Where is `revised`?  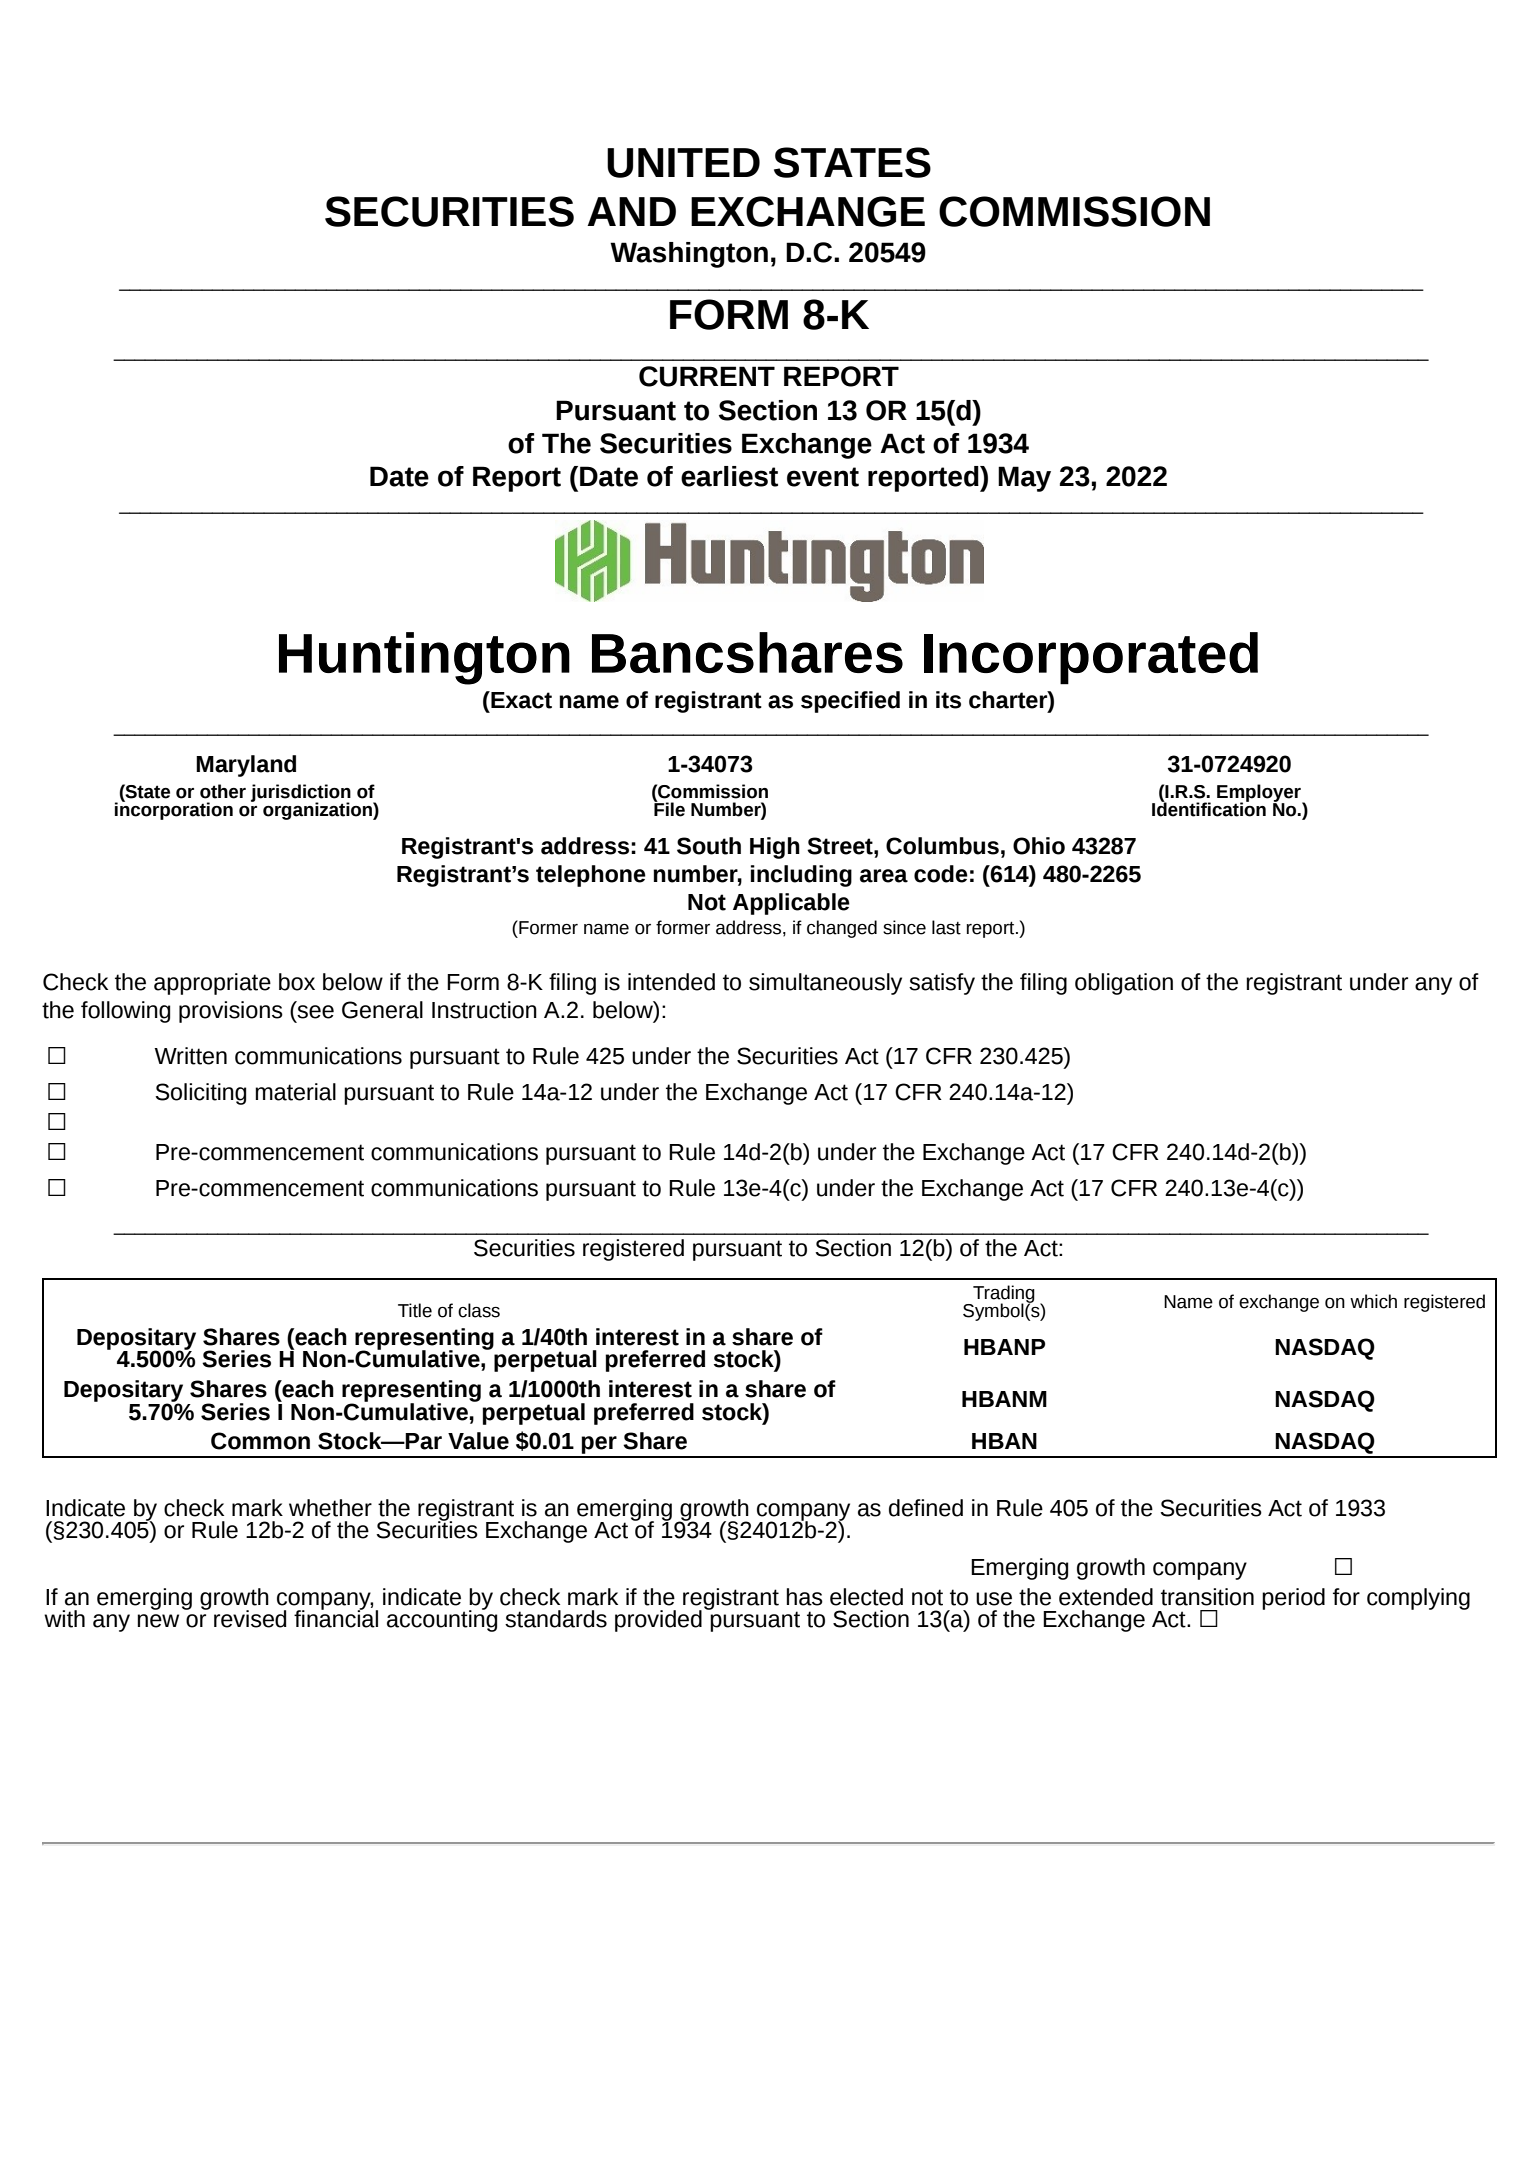
revised is located at coordinates (250, 1619).
